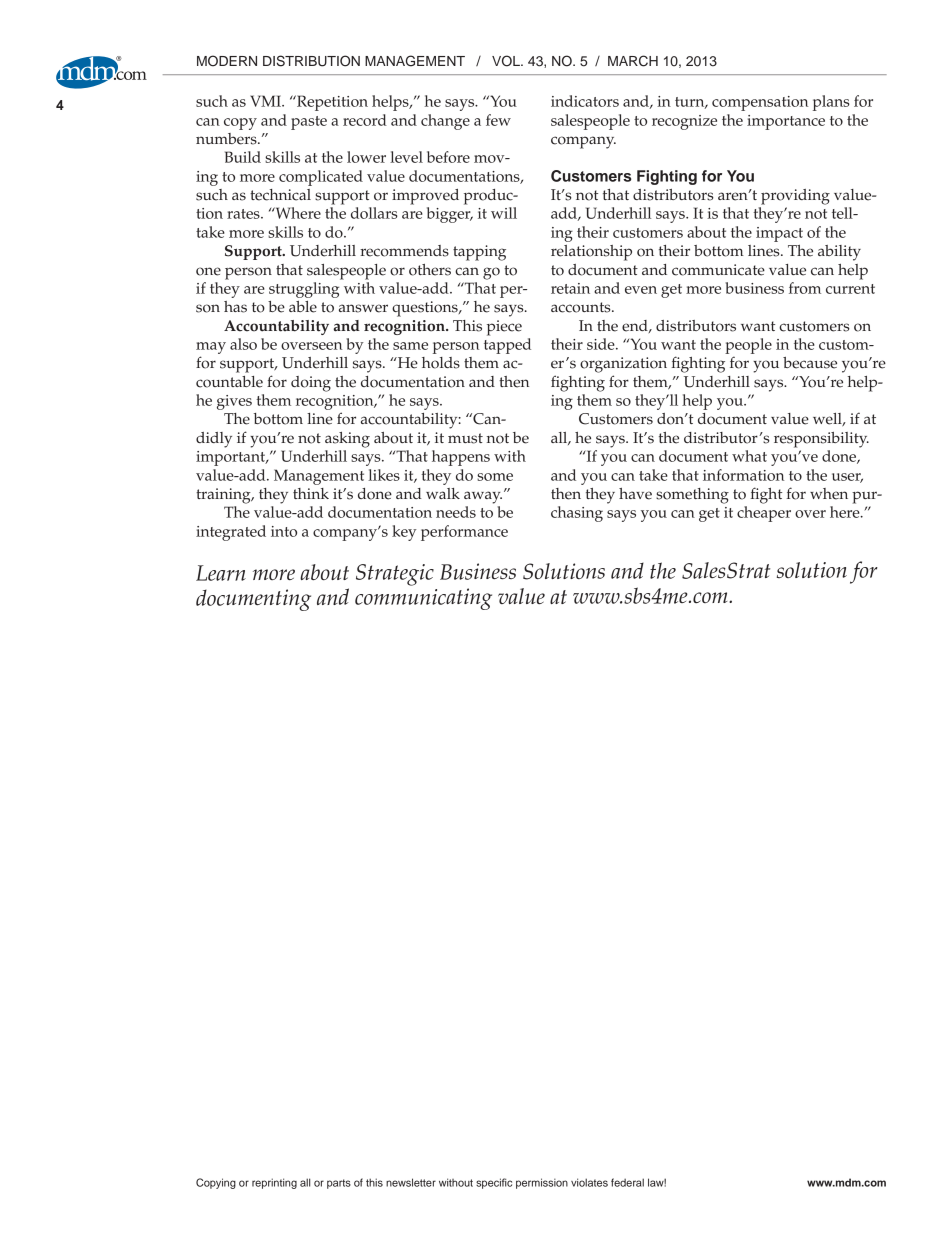  Describe the element at coordinates (757, 514) in the screenshot. I see `cheap` at that location.
